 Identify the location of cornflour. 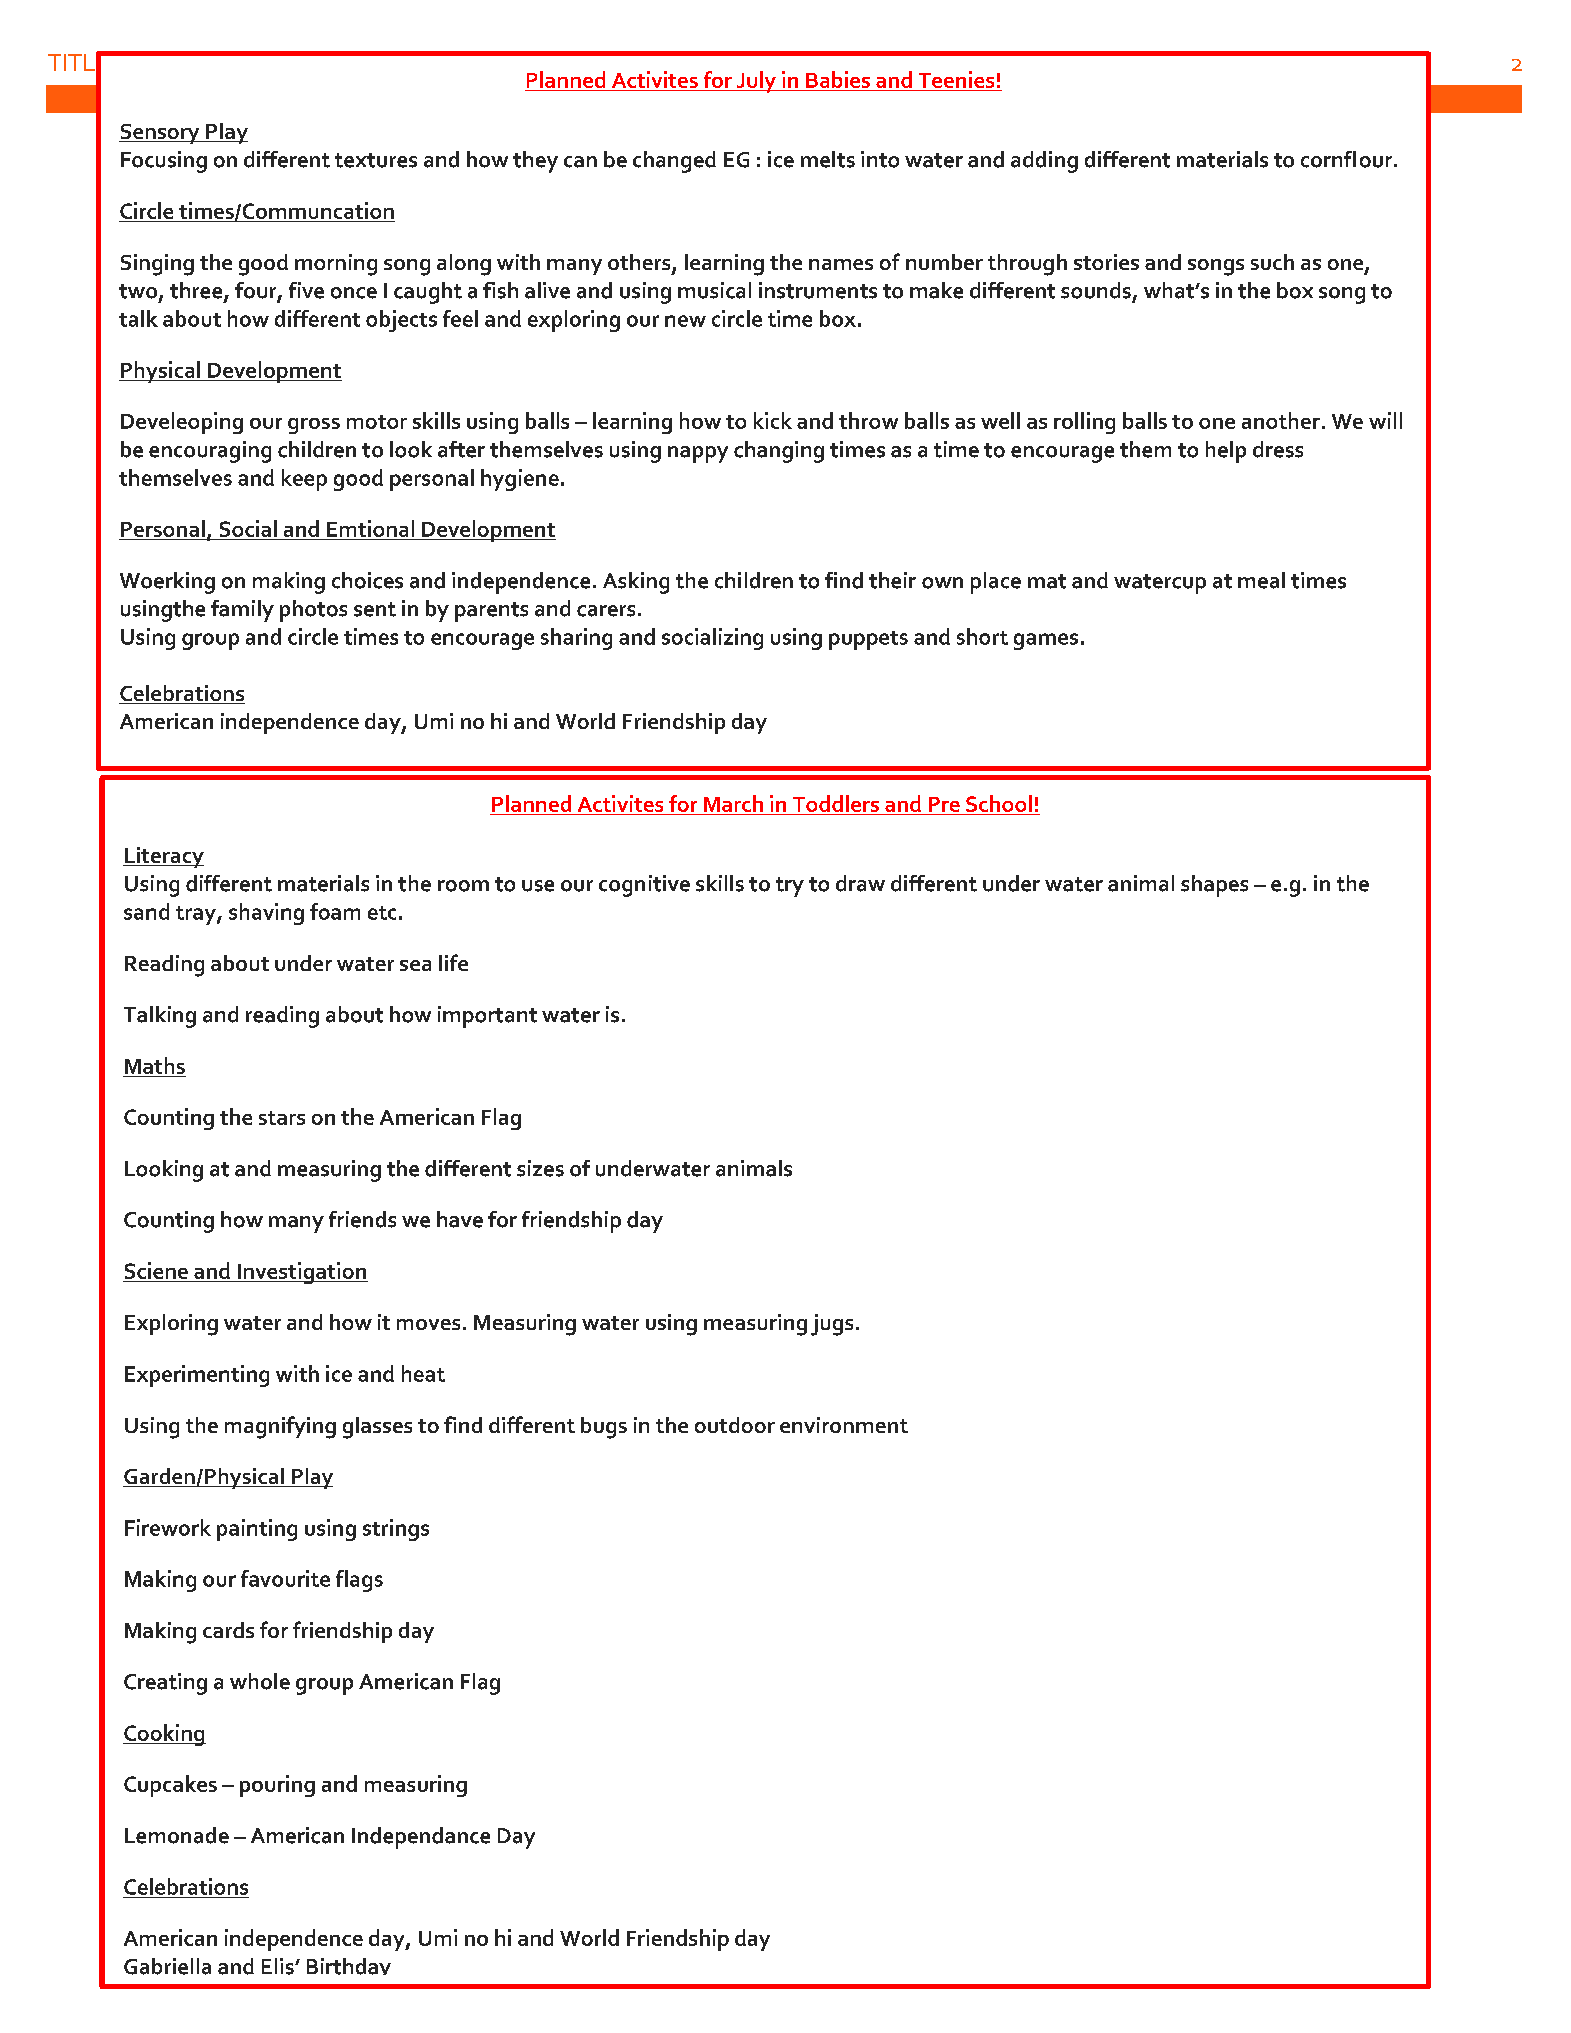
(1348, 159).
